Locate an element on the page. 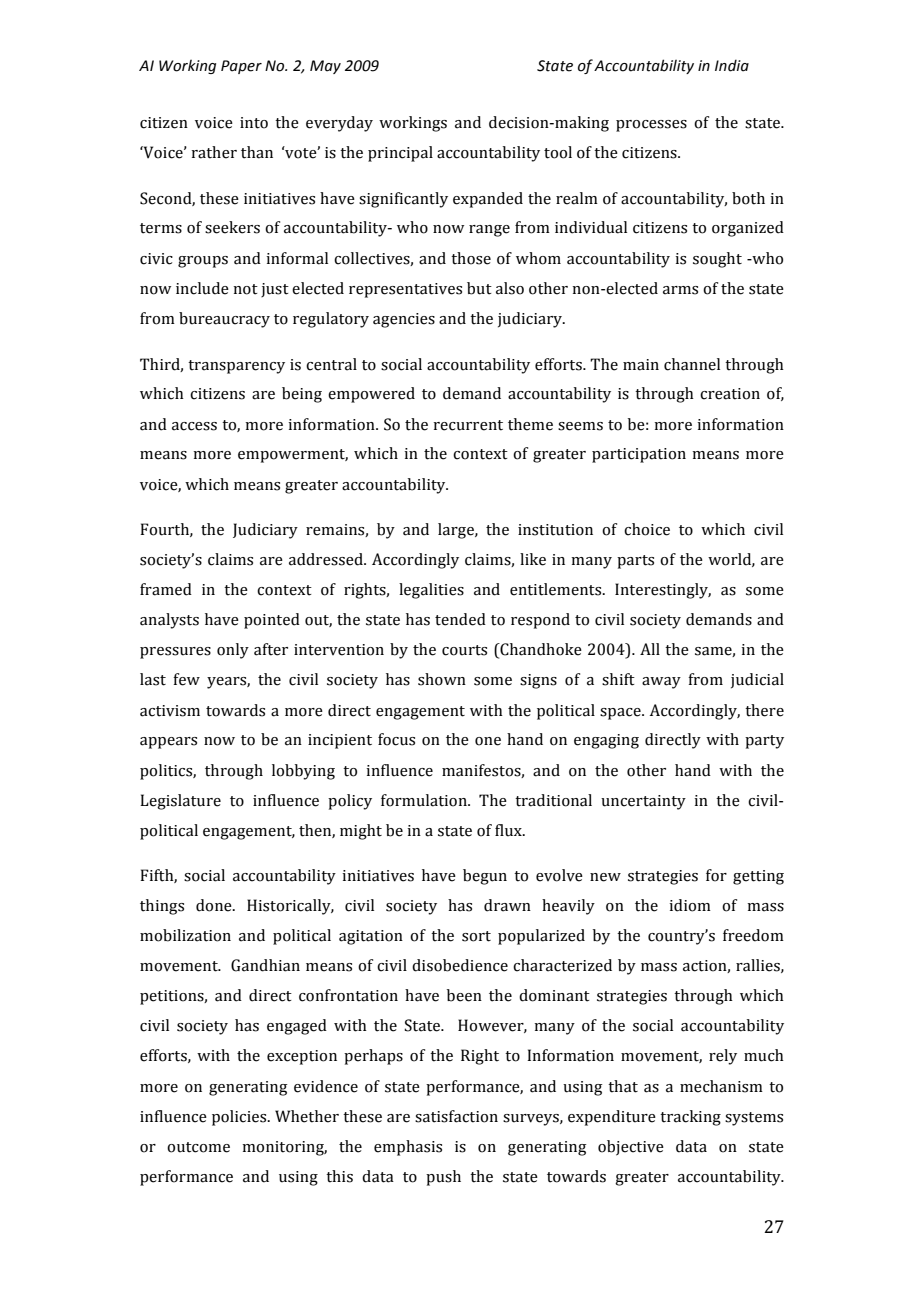 This image has width=924, height=1308. Interestingly is located at coordinates (663, 591).
